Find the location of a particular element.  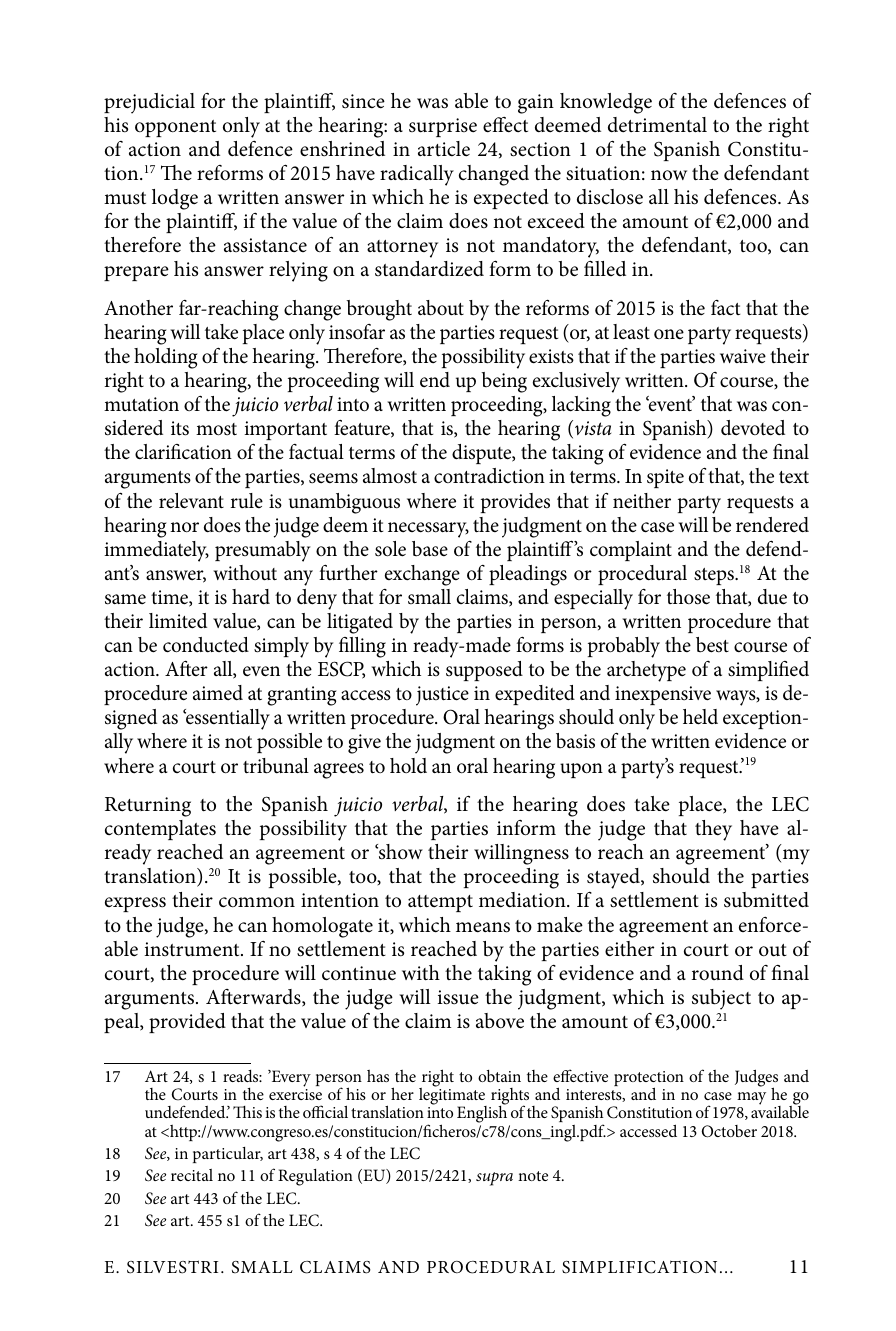

contemplates is located at coordinates (160, 830).
